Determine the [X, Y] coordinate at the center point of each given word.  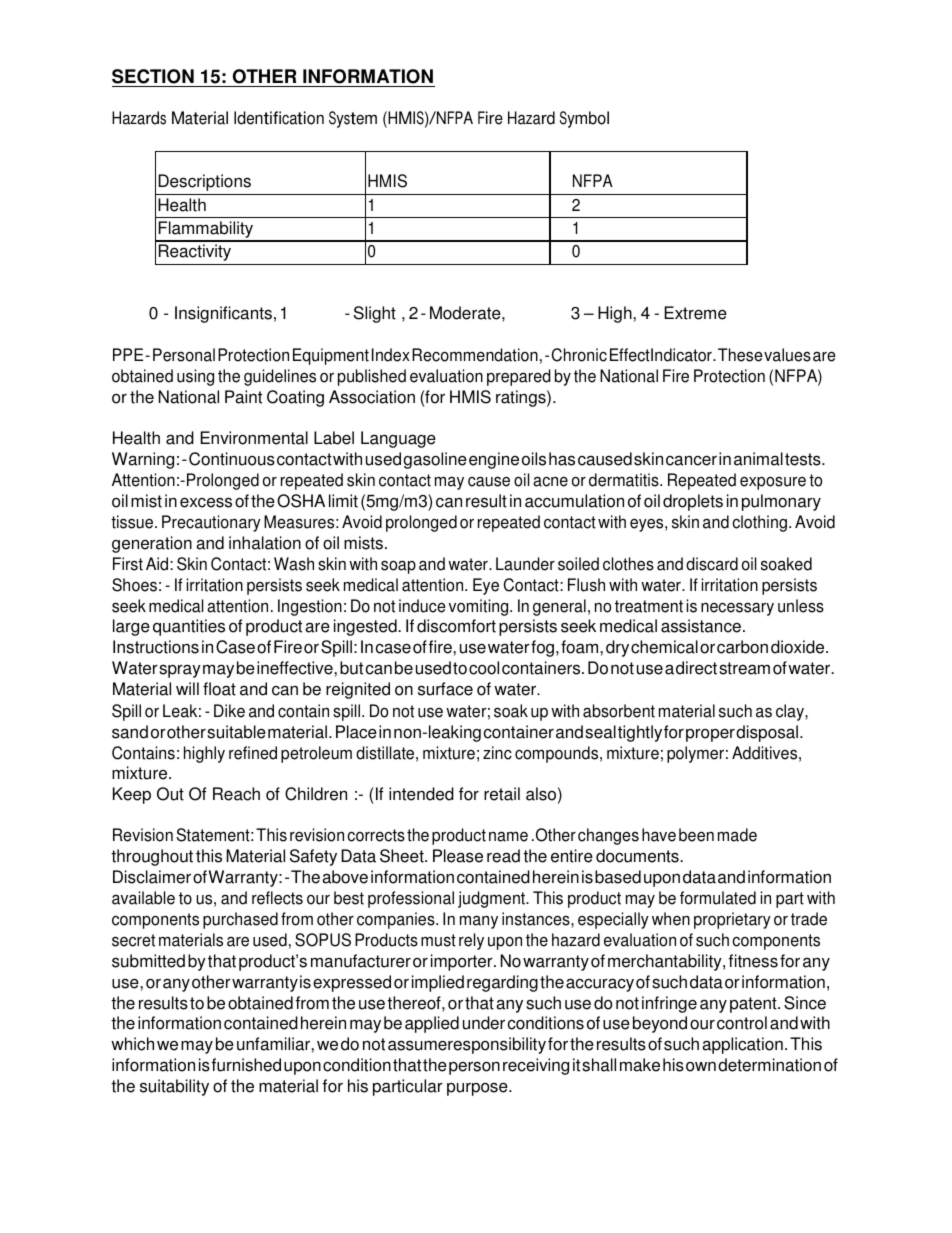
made [737, 835]
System [353, 119]
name [508, 836]
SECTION [153, 76]
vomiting [480, 607]
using [195, 377]
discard [712, 564]
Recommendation [475, 355]
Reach [236, 794]
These [740, 355]
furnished [246, 1065]
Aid [158, 564]
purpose [478, 1089]
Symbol [584, 119]
